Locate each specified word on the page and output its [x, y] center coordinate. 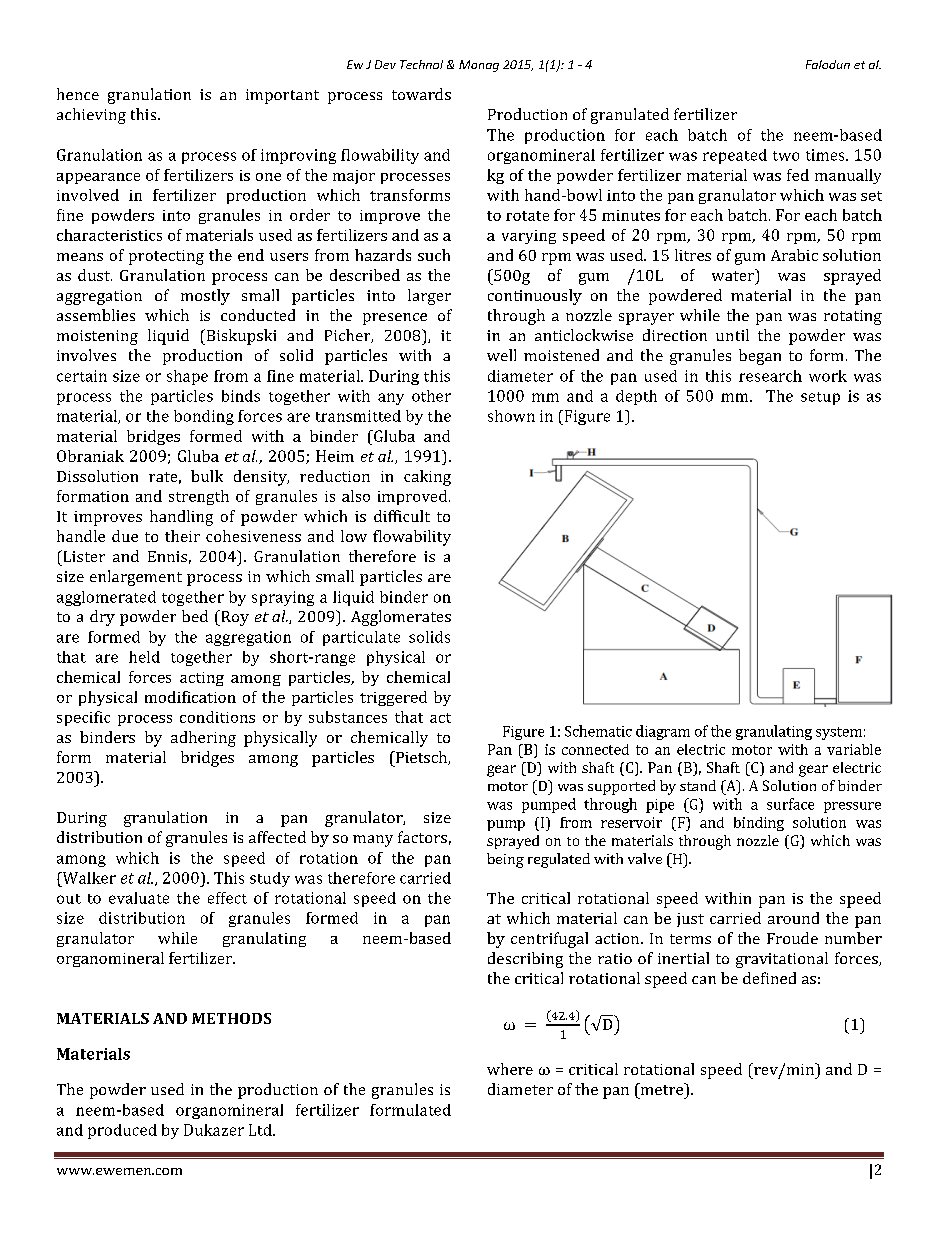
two [786, 156]
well [501, 355]
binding [759, 824]
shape [187, 377]
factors [422, 837]
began [760, 357]
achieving [91, 116]
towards [421, 94]
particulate [361, 638]
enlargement [136, 578]
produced [122, 1131]
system [839, 733]
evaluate [139, 898]
